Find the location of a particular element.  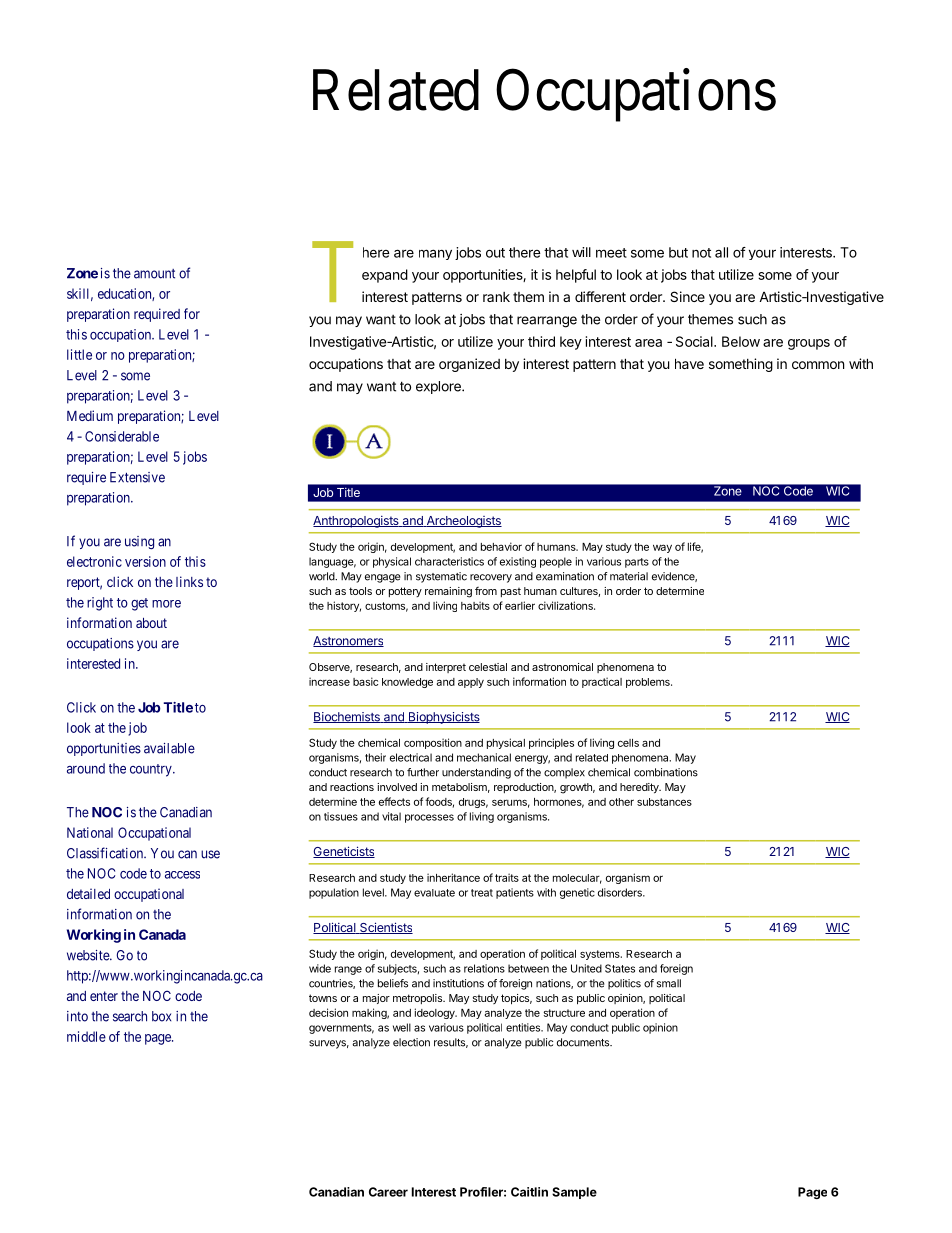

many is located at coordinates (435, 254).
